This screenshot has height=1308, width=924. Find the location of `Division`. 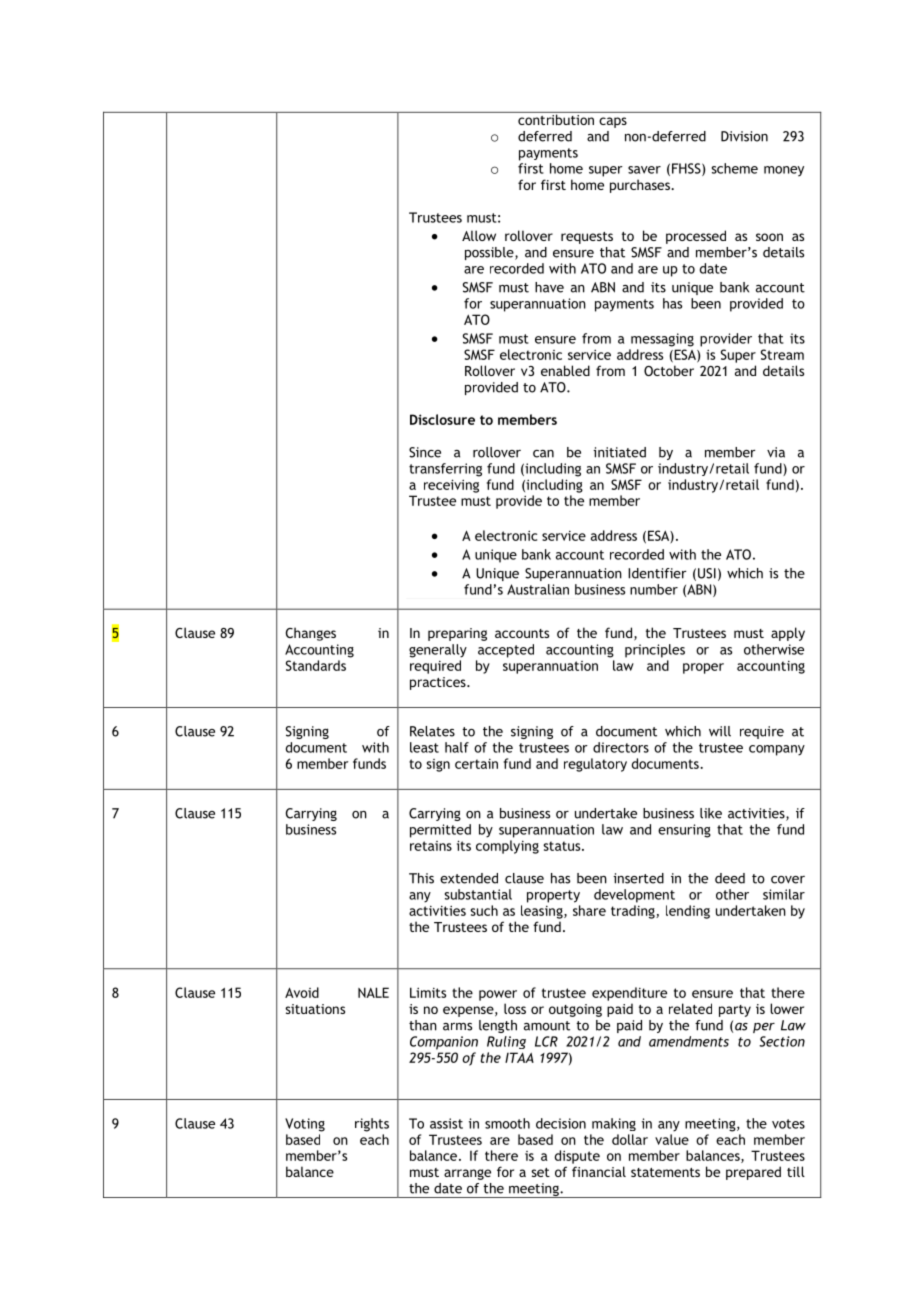

Division is located at coordinates (744, 136).
